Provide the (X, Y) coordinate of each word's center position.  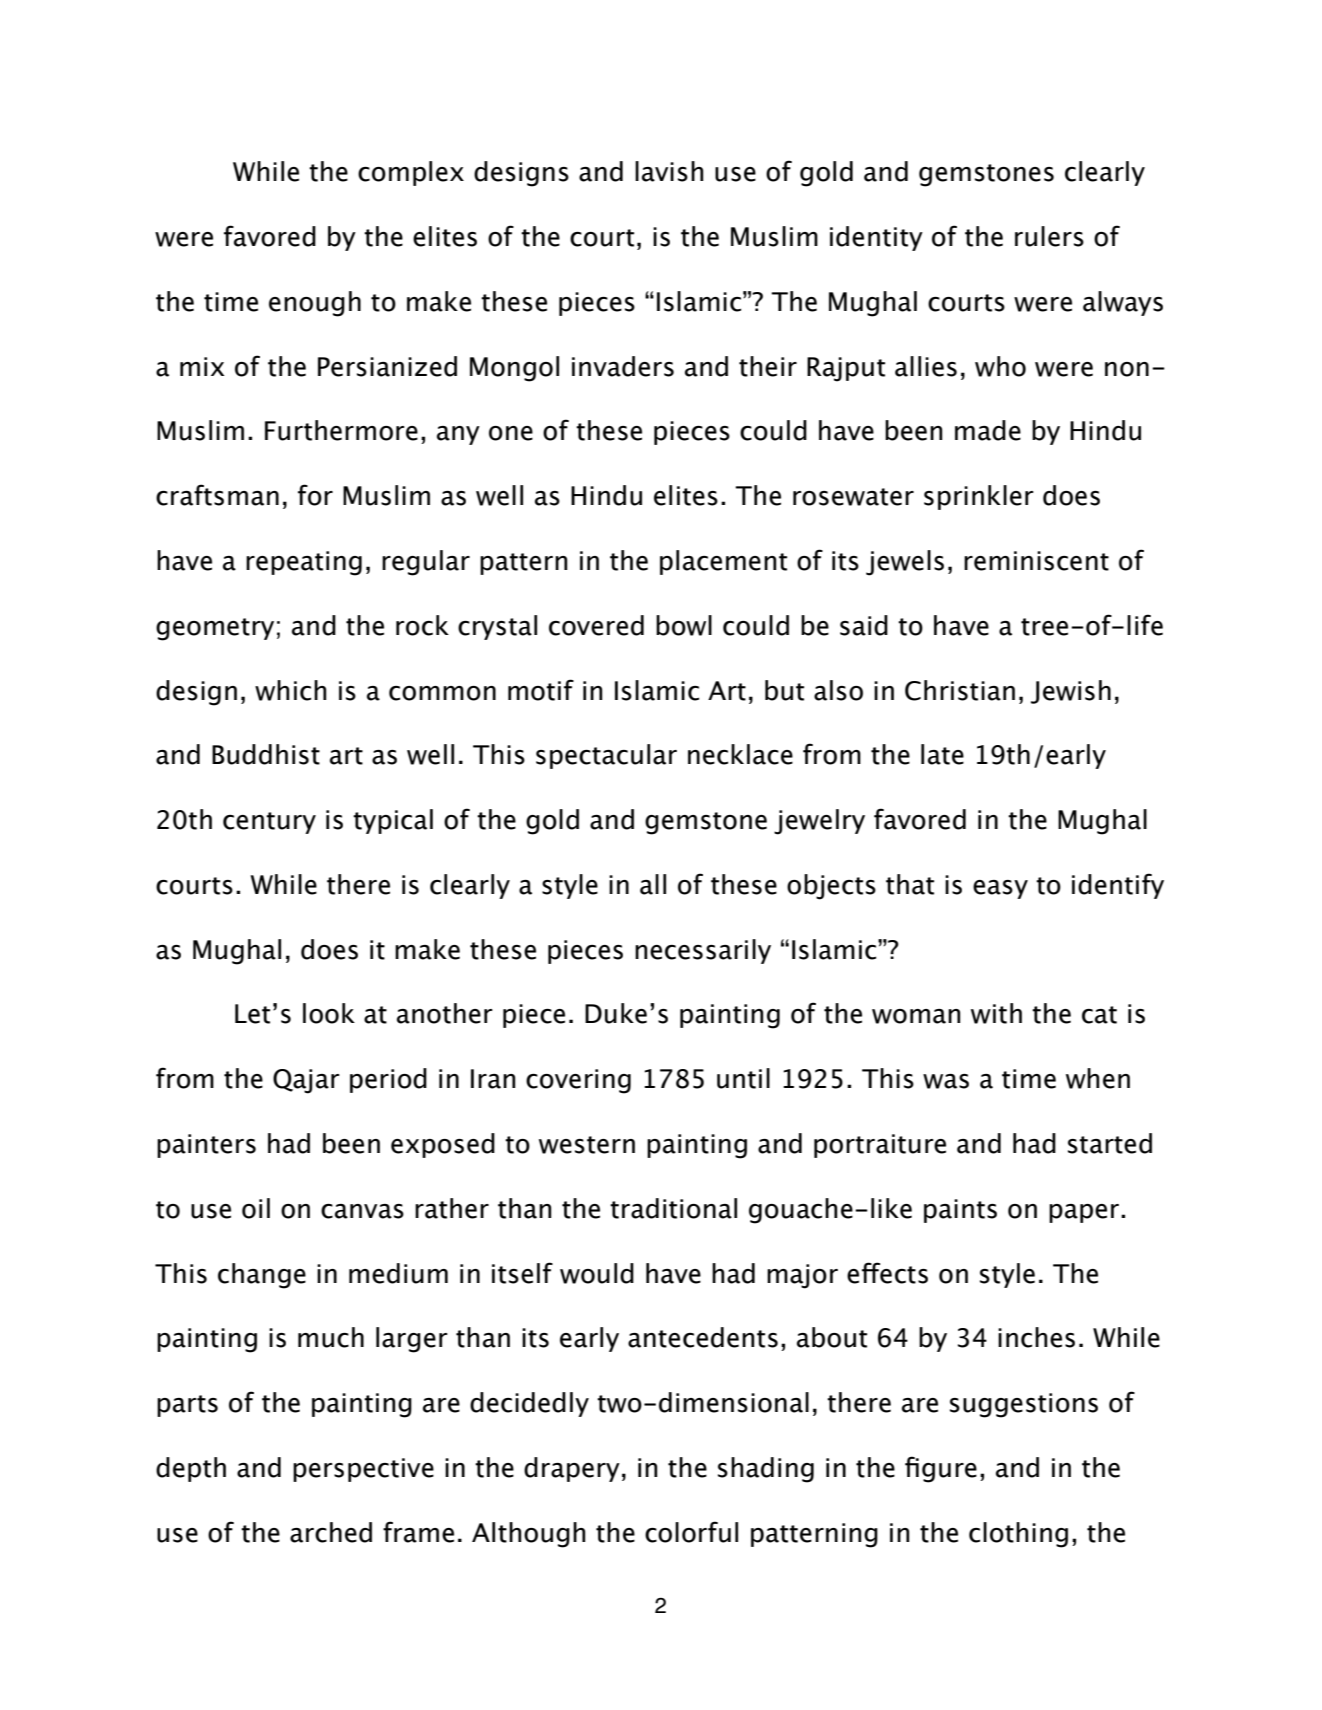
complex (411, 173)
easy (1000, 889)
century (269, 823)
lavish (669, 171)
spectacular (606, 756)
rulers (1049, 236)
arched (331, 1532)
